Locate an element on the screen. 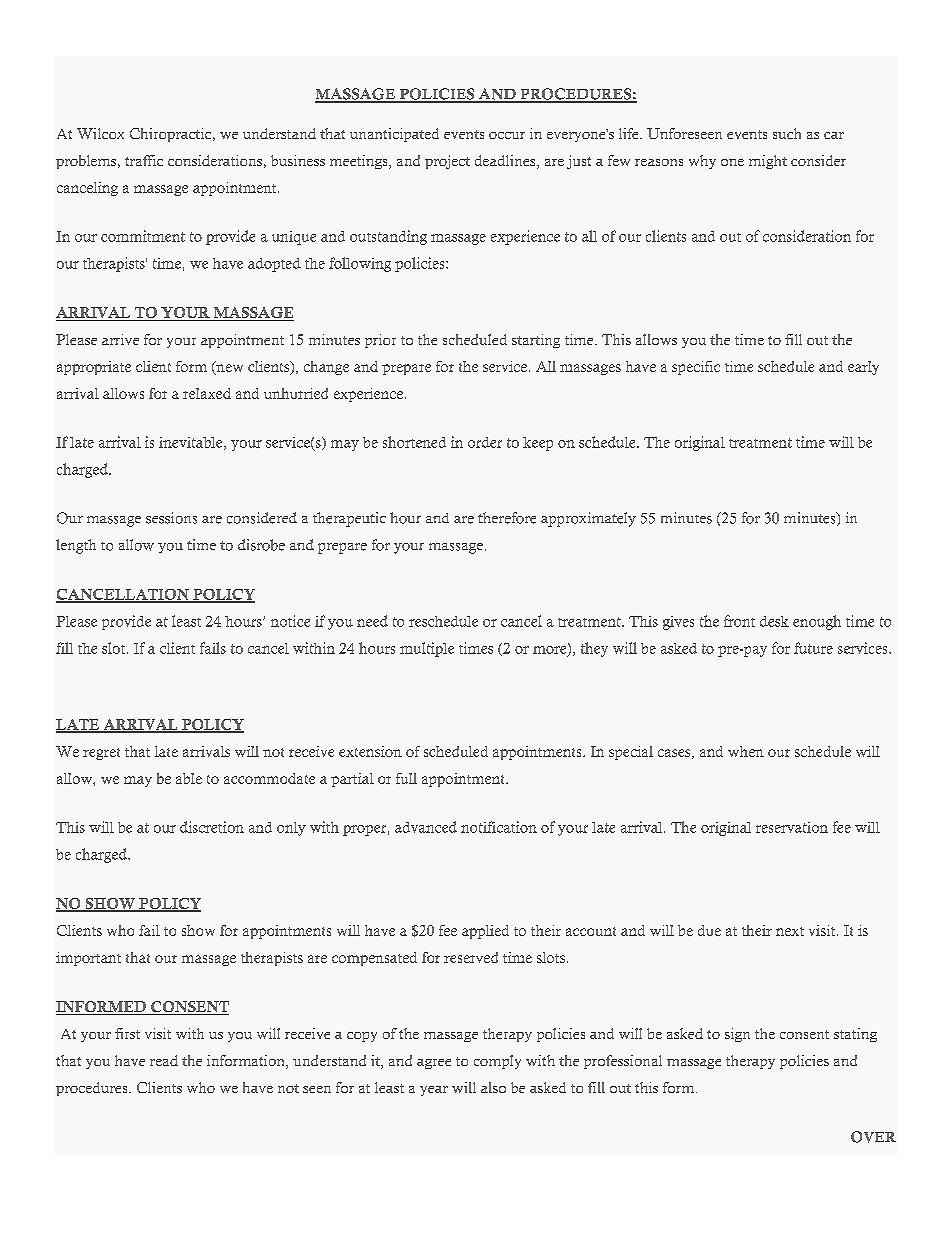  read is located at coordinates (164, 1060).
